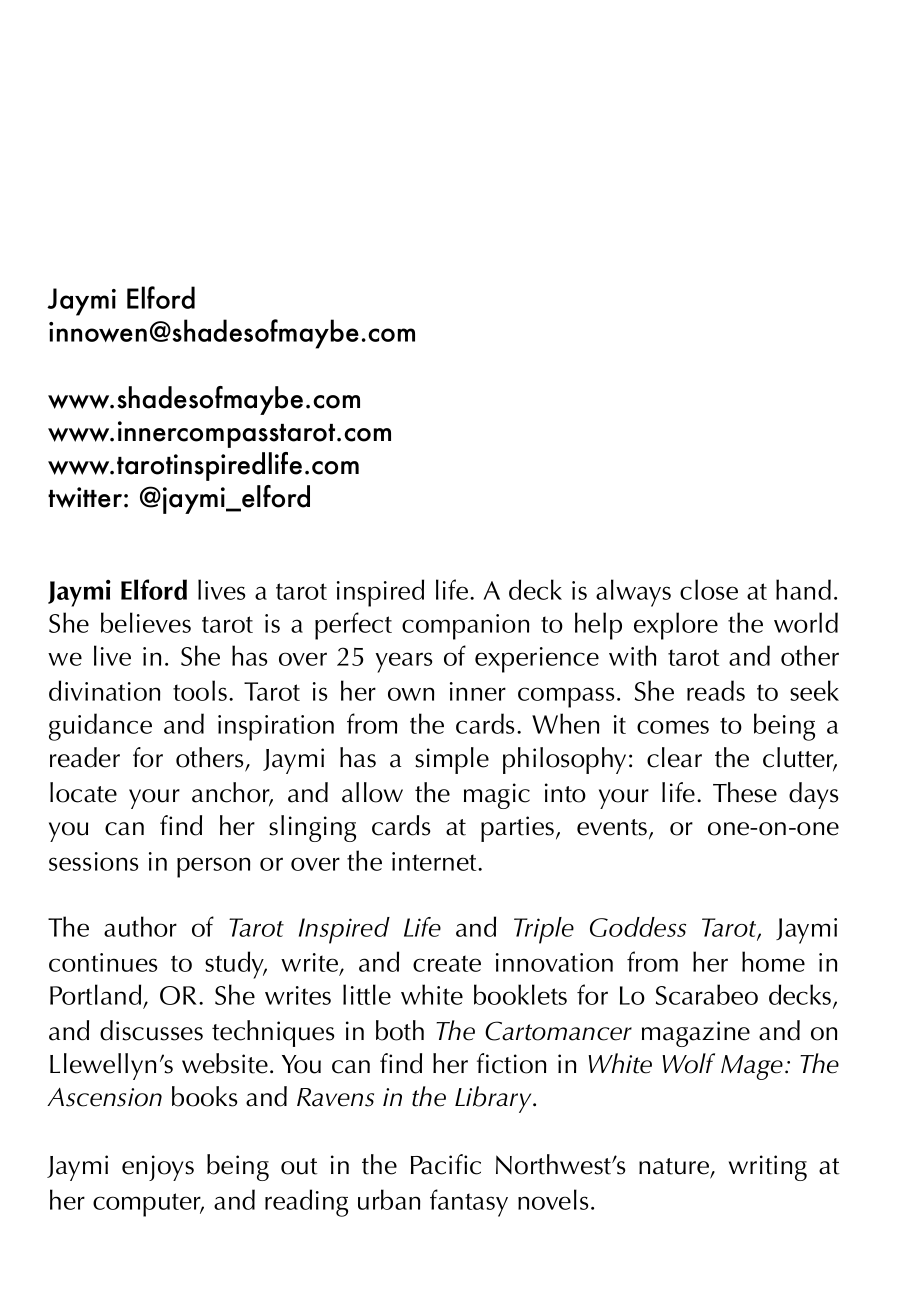 Image resolution: width=924 pixels, height=1311 pixels. What do you see at coordinates (446, 1164) in the screenshot?
I see `Pacific` at bounding box center [446, 1164].
